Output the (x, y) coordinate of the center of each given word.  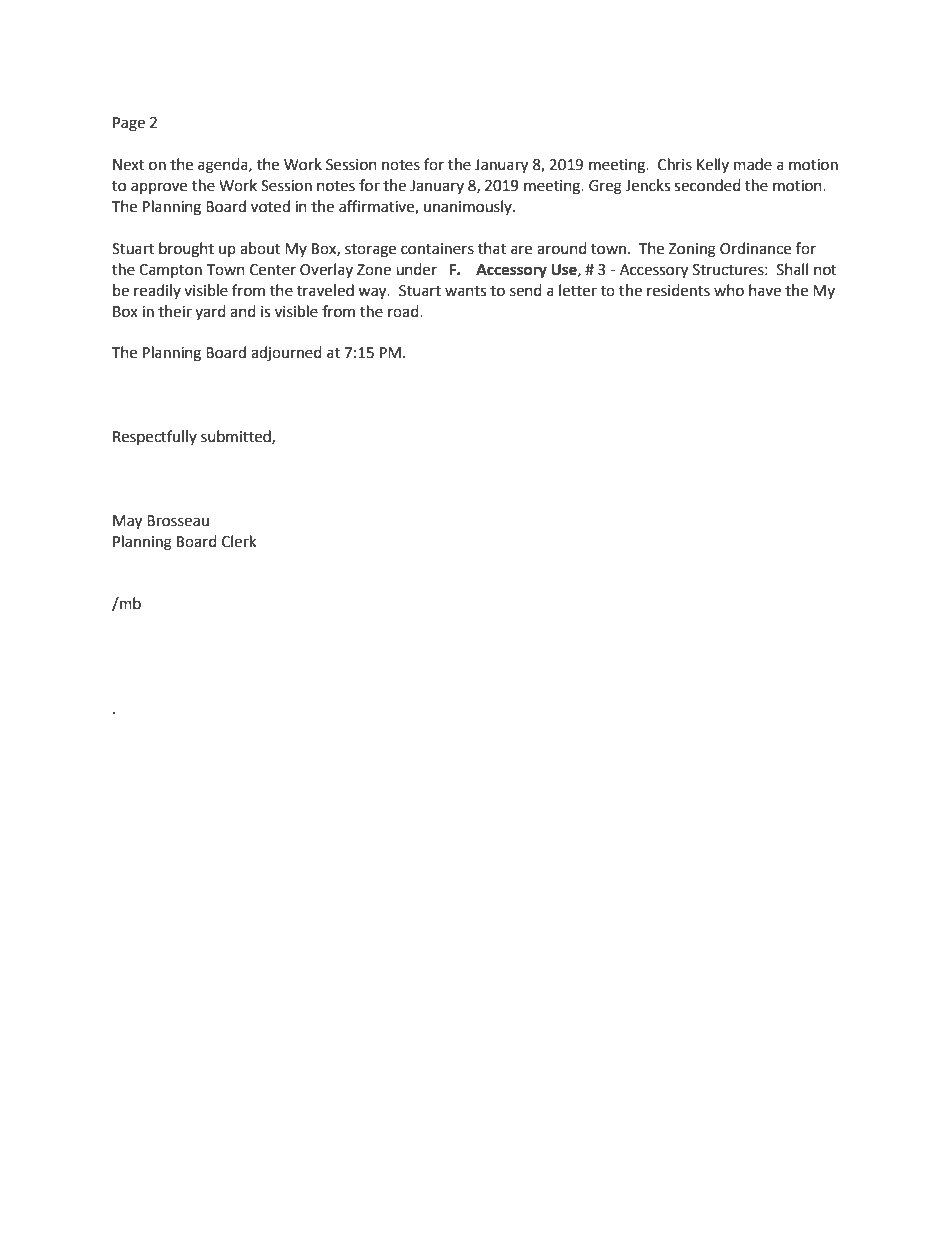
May (127, 522)
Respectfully (155, 437)
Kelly (713, 165)
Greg (605, 187)
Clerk (239, 541)
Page (129, 124)
